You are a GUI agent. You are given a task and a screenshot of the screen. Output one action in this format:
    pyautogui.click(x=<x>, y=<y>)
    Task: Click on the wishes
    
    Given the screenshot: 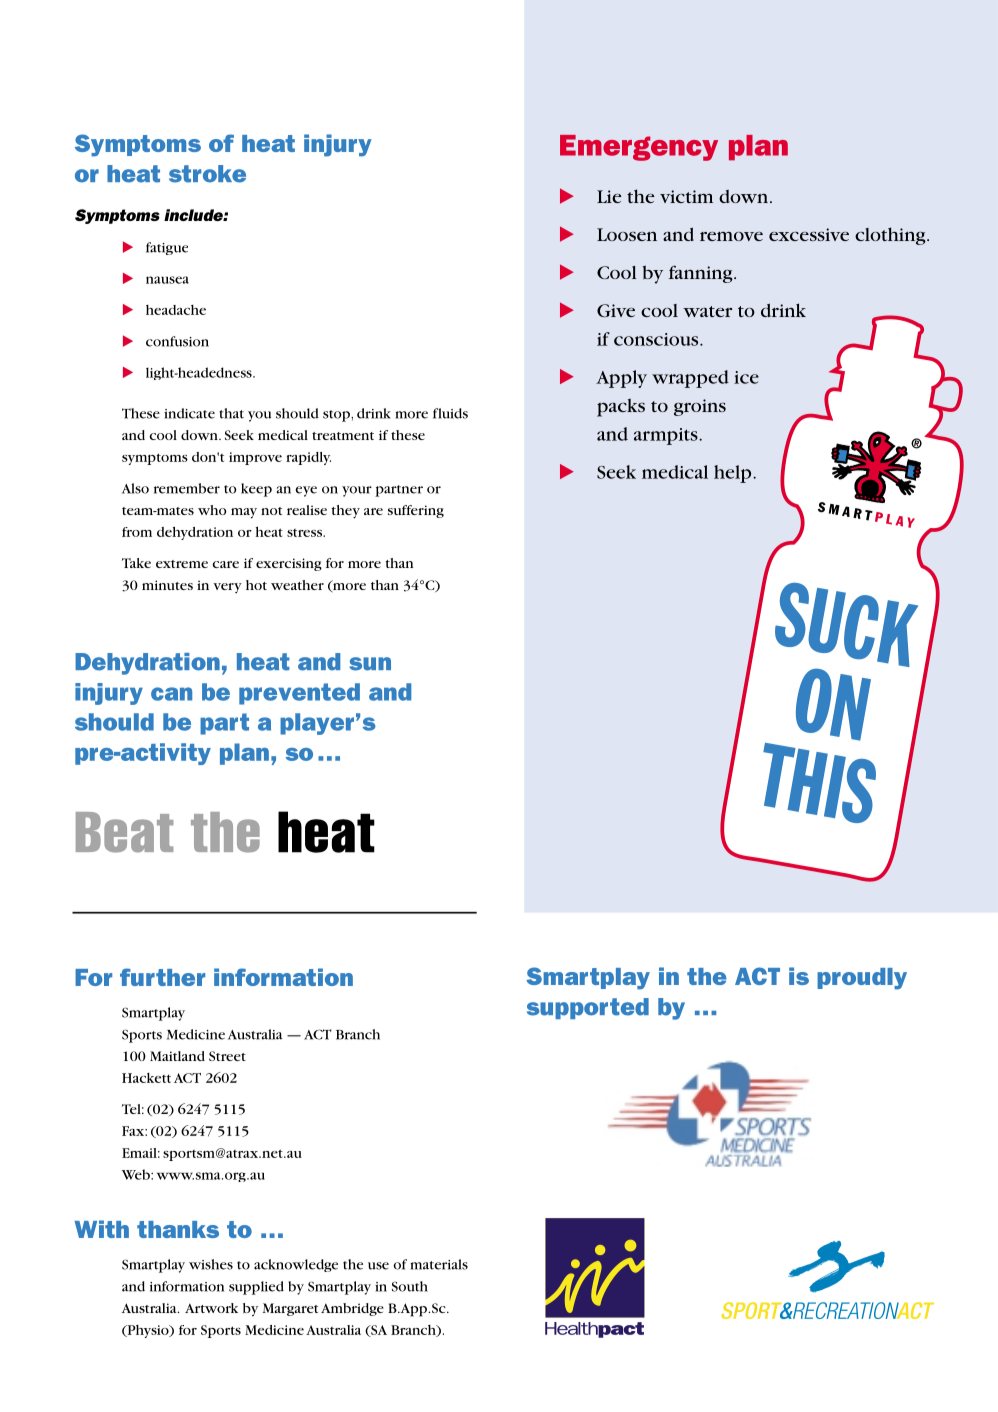 What is the action you would take?
    pyautogui.click(x=211, y=1264)
